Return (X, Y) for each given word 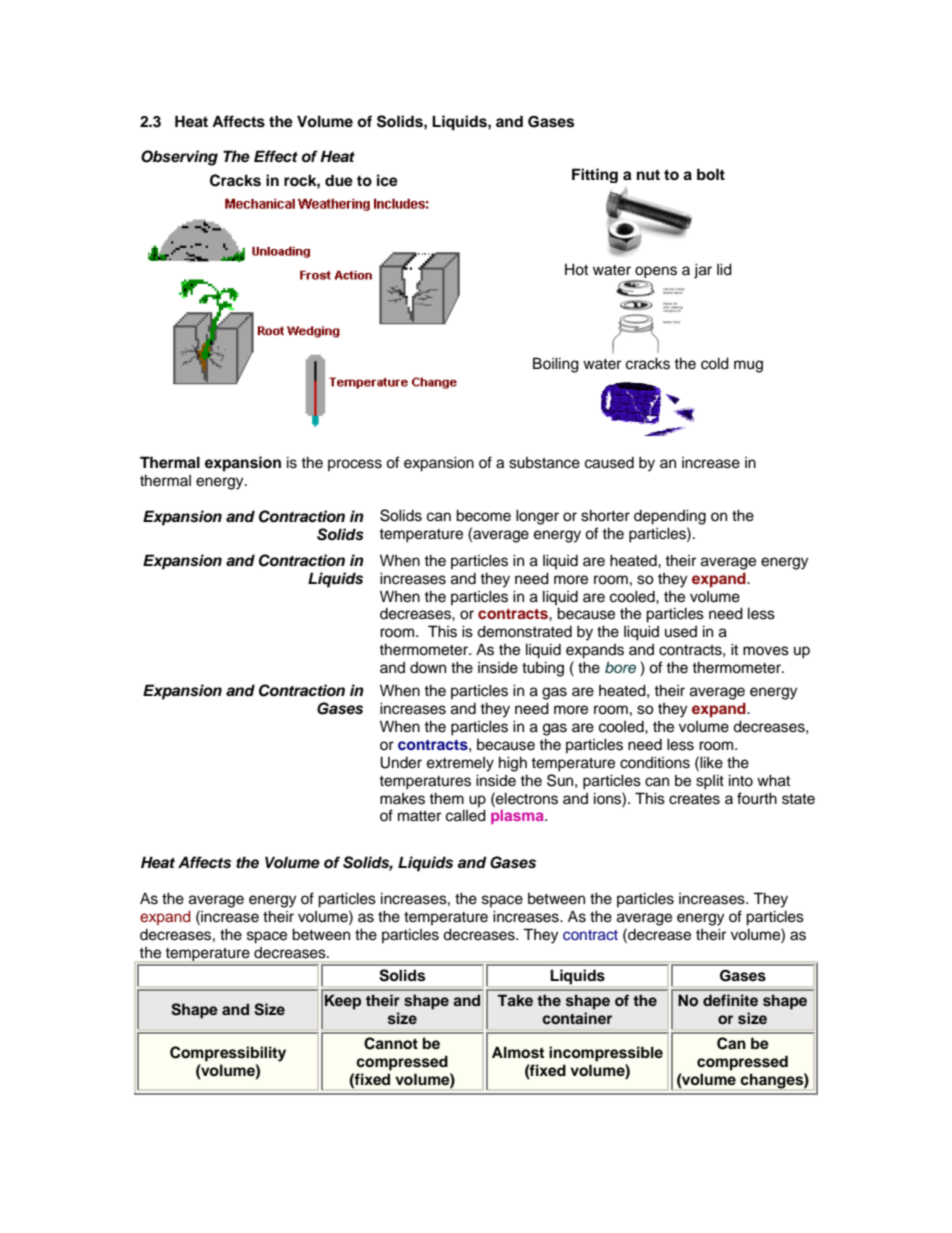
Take (515, 1000)
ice (387, 180)
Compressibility (228, 1054)
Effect (276, 156)
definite (730, 1000)
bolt (711, 174)
